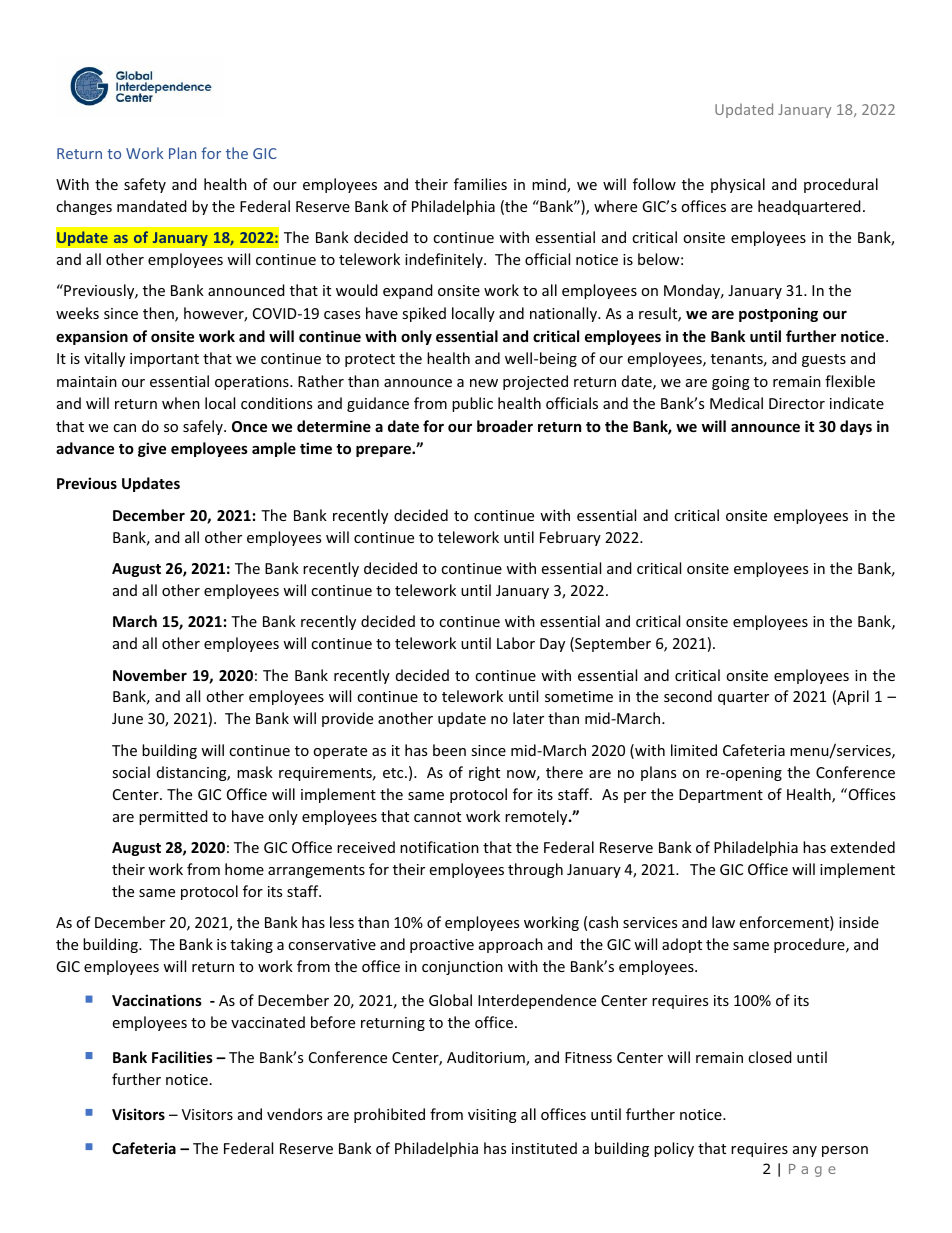  Describe the element at coordinates (516, 643) in the screenshot. I see `Labor` at that location.
